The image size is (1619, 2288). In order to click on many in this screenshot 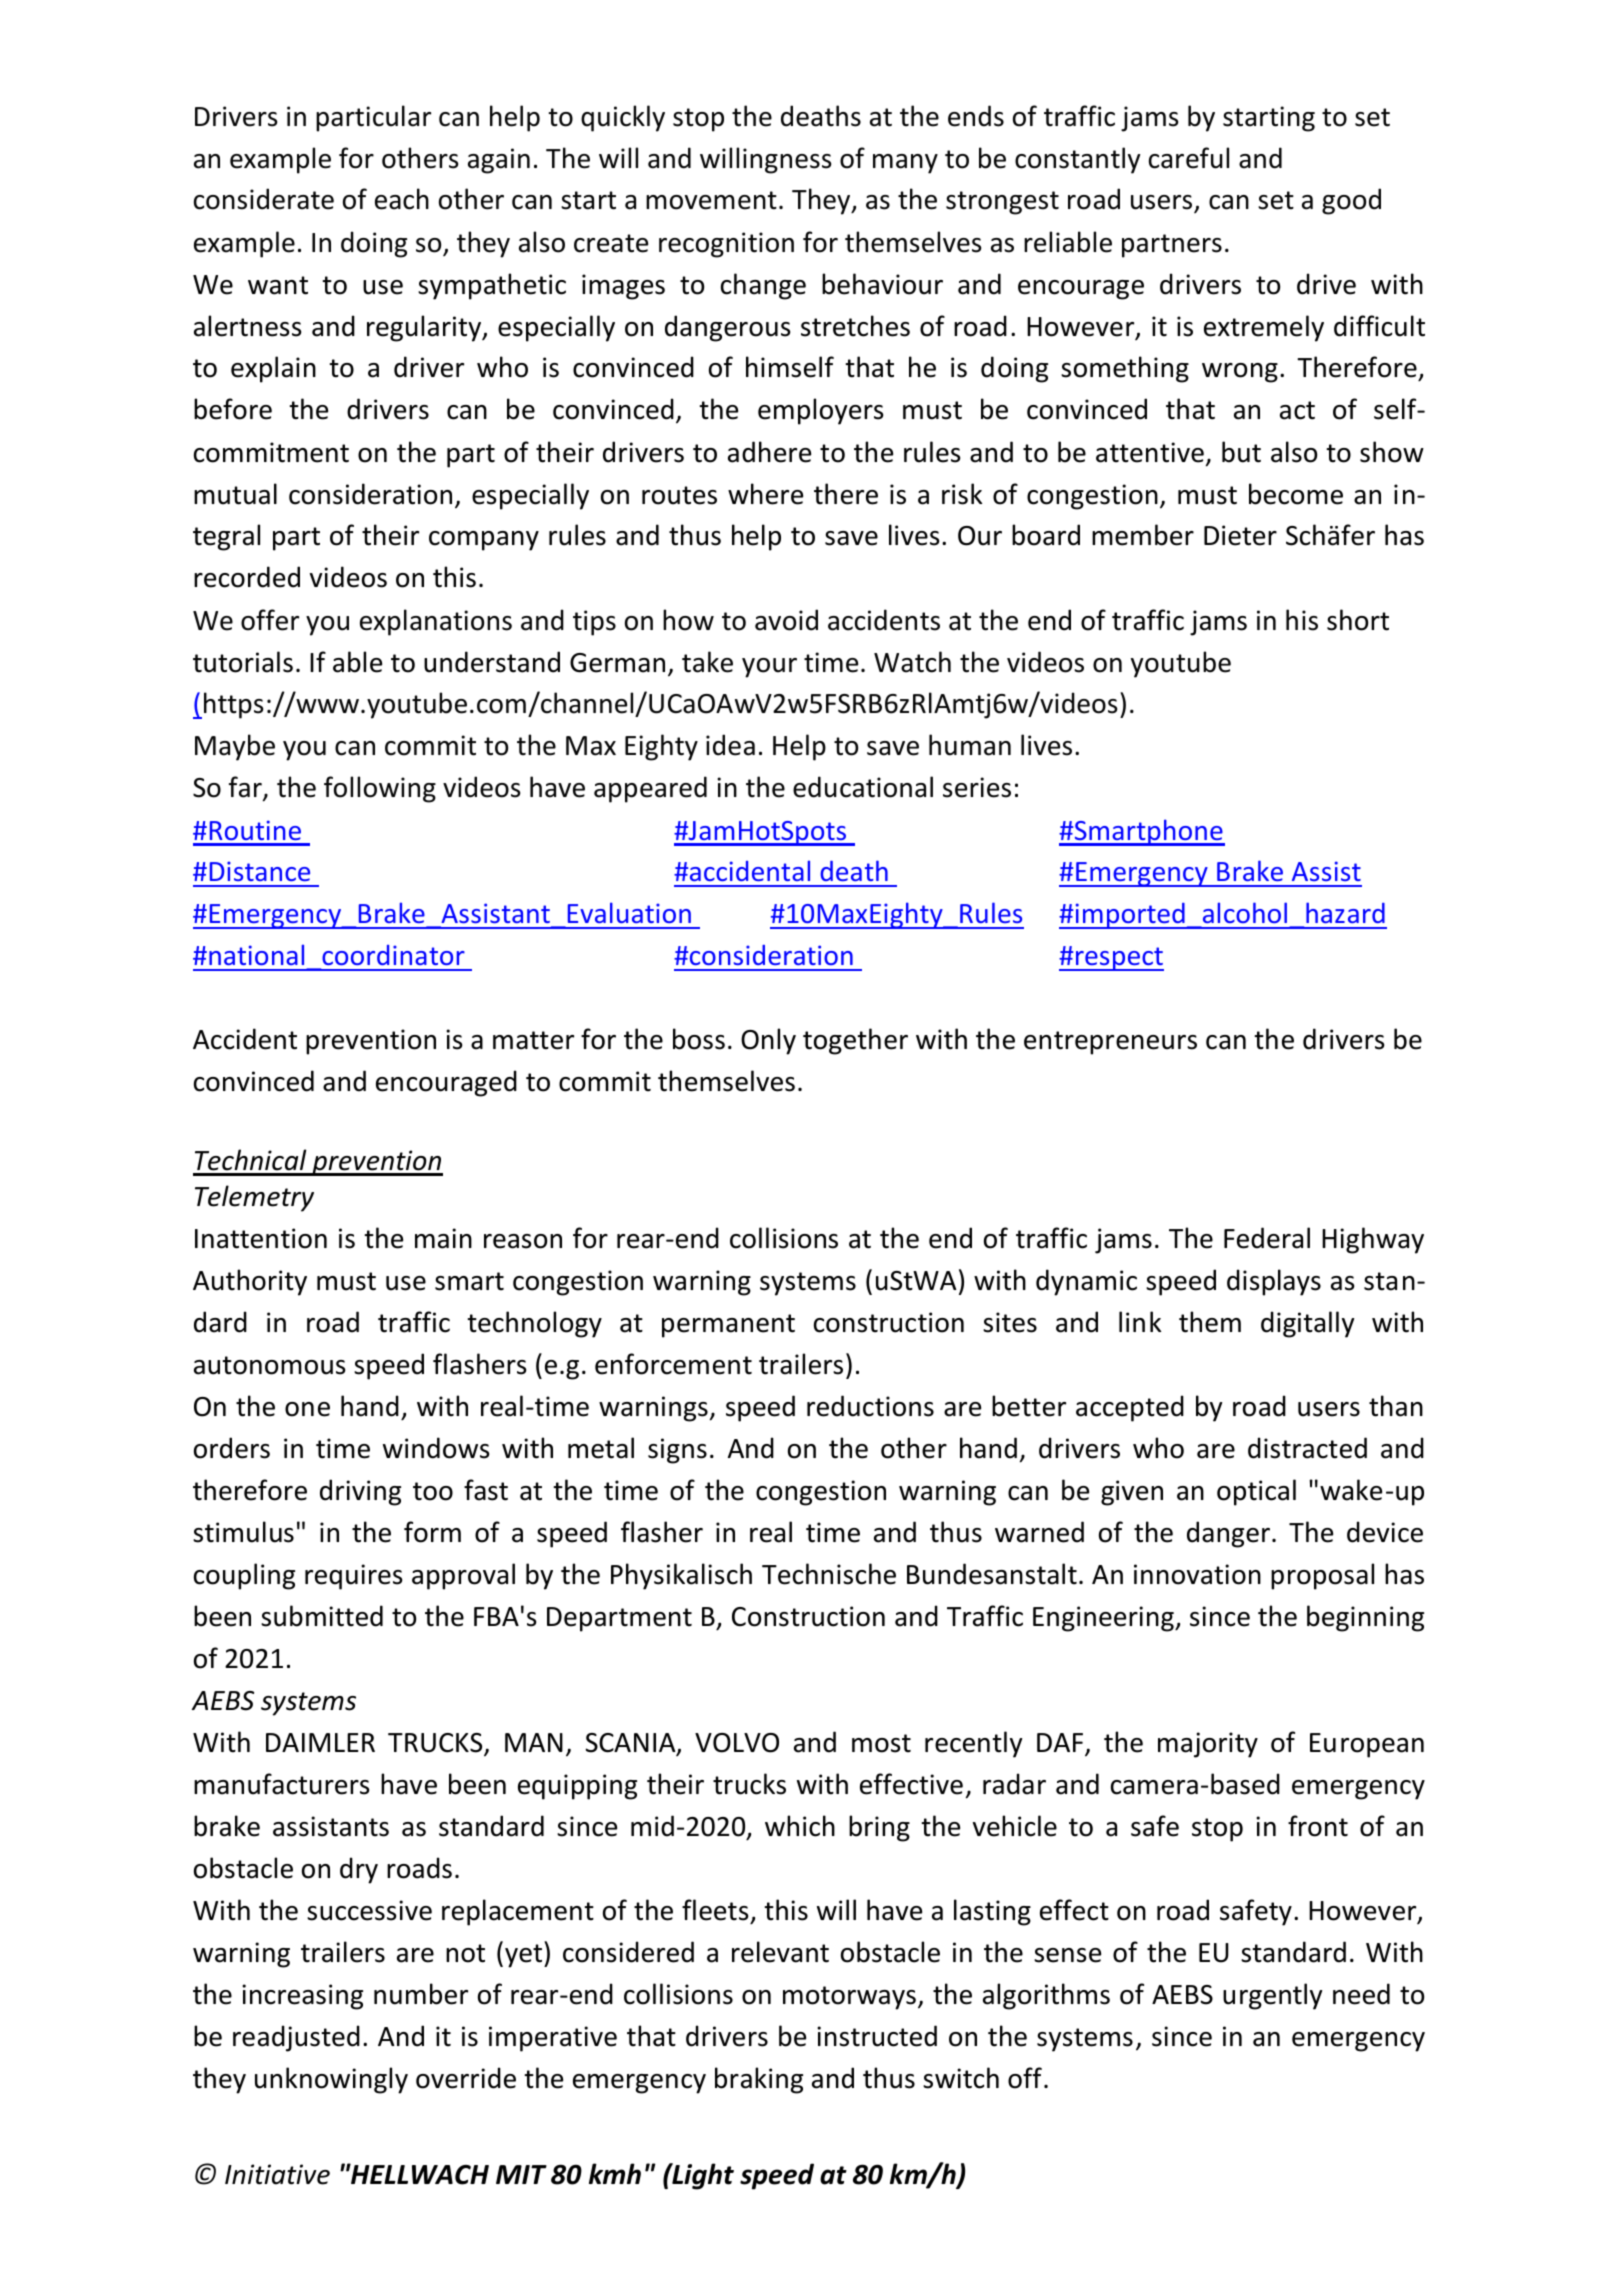, I will do `click(905, 164)`.
